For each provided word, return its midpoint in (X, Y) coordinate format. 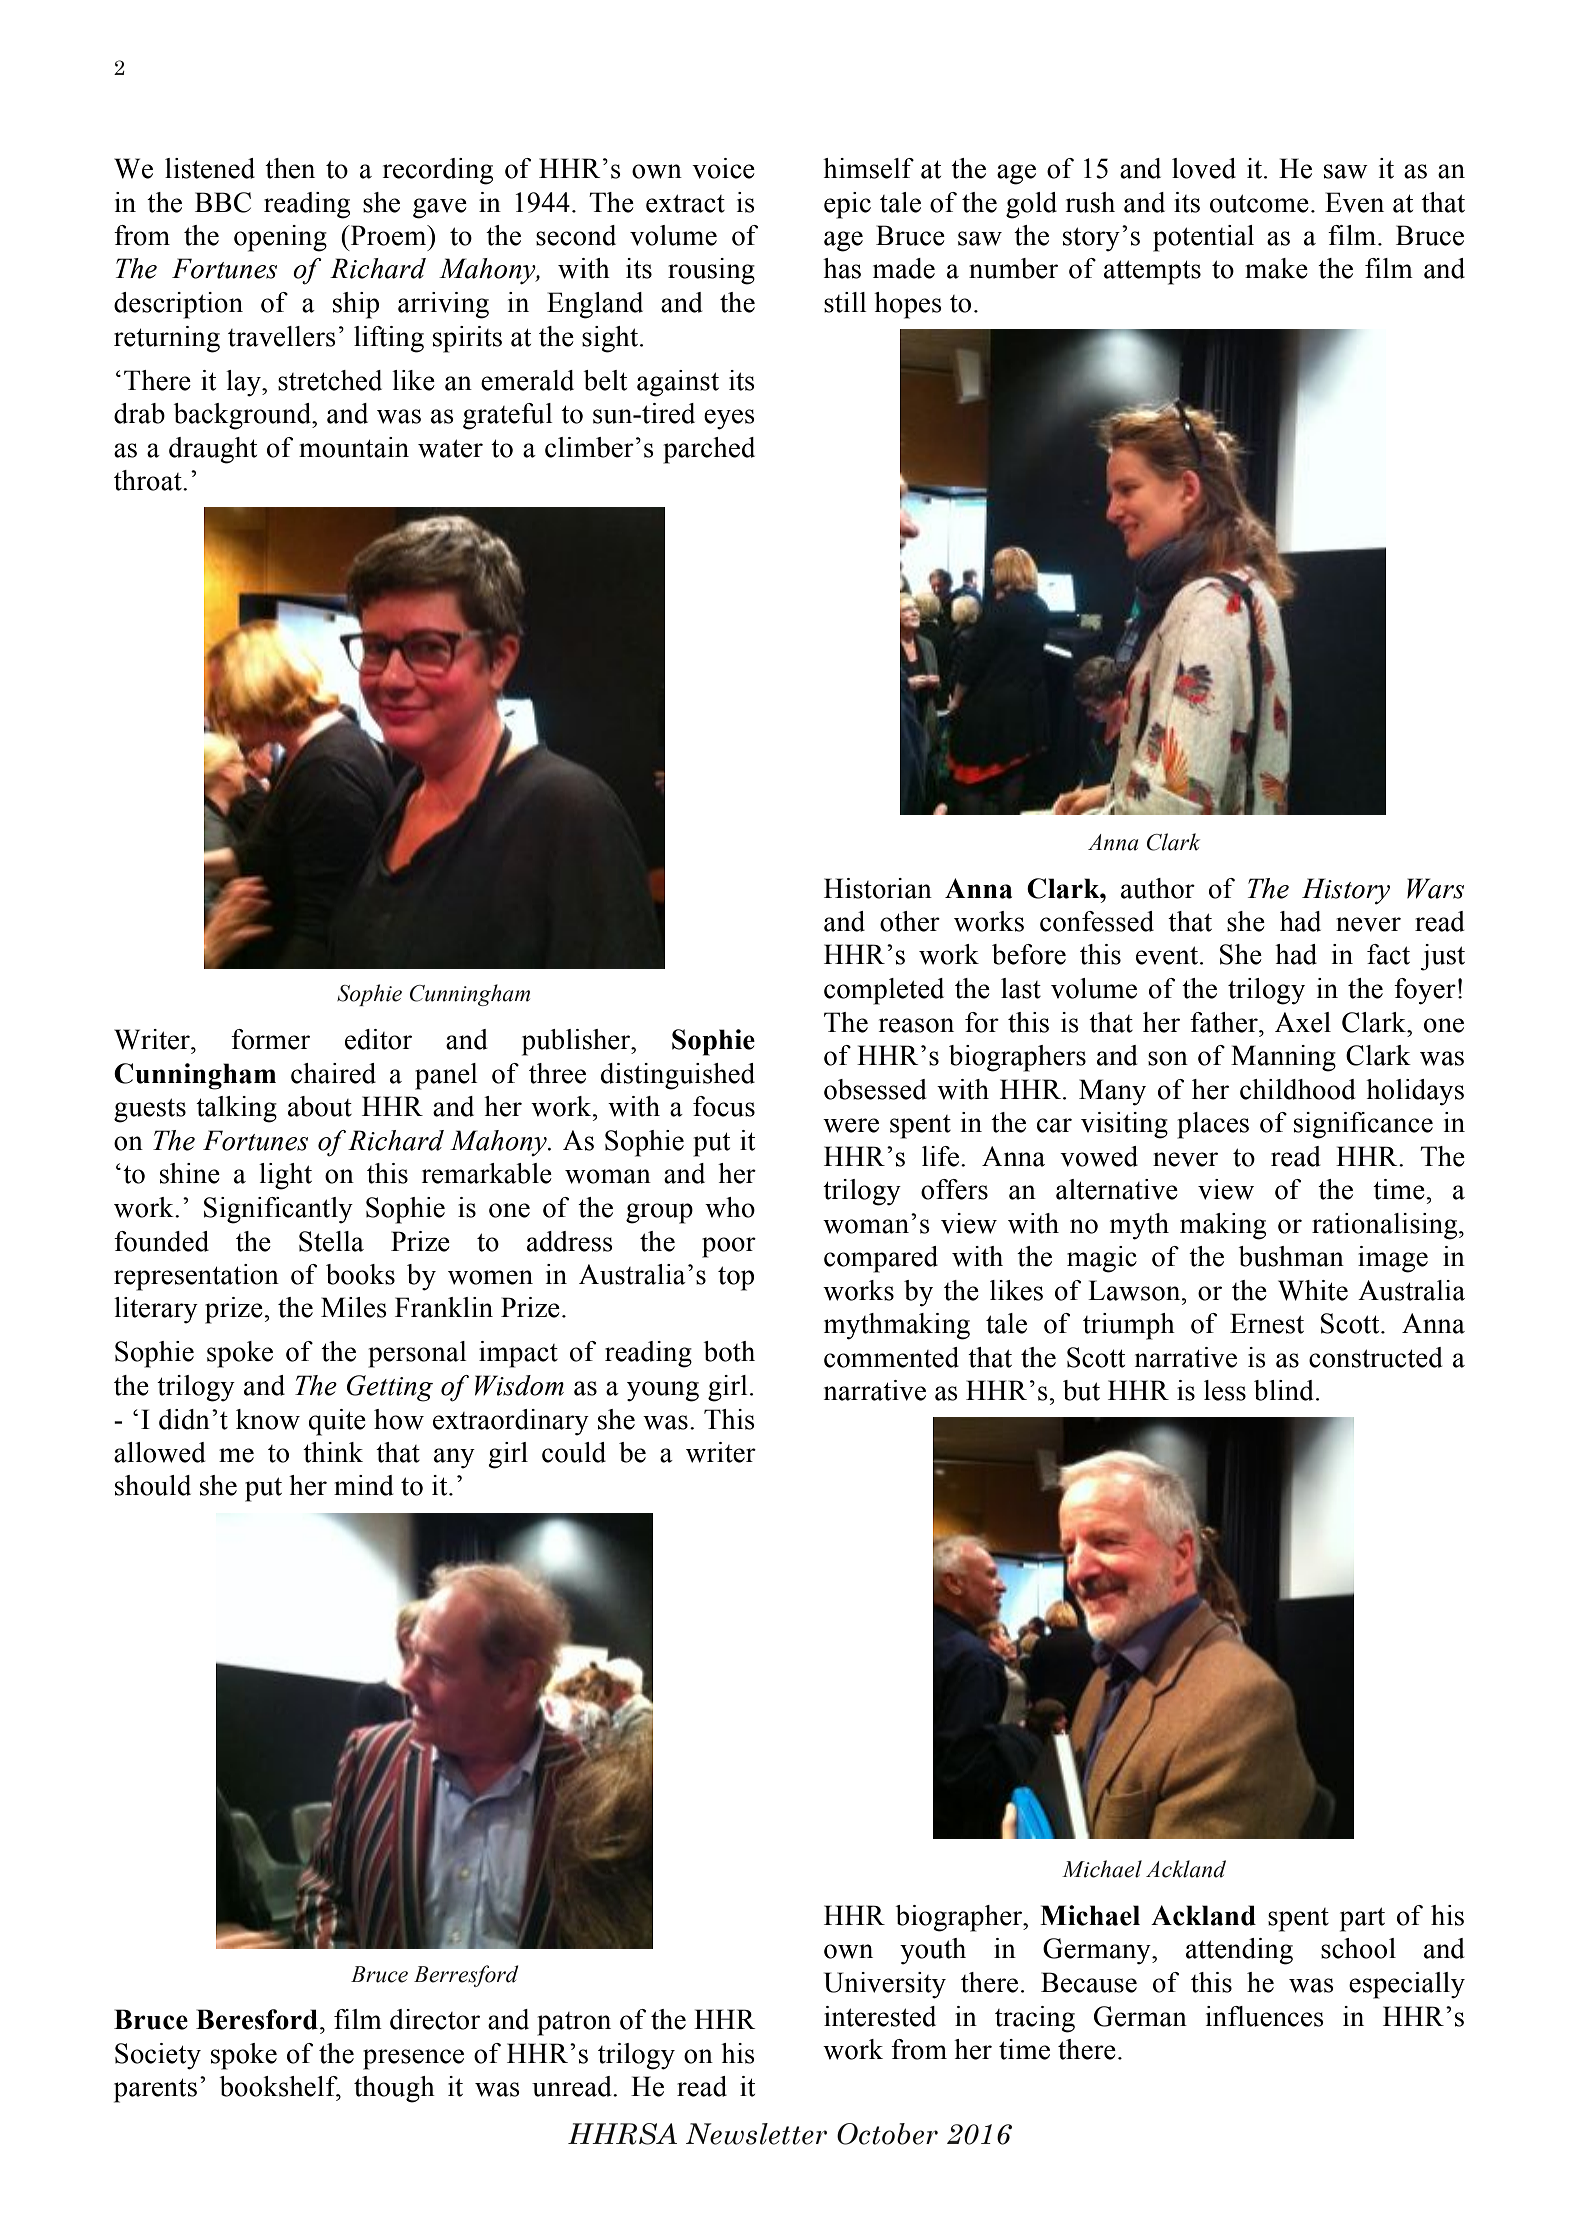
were (851, 1125)
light (285, 1176)
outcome (1259, 203)
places (1213, 1125)
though (394, 2089)
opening (280, 238)
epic (847, 205)
